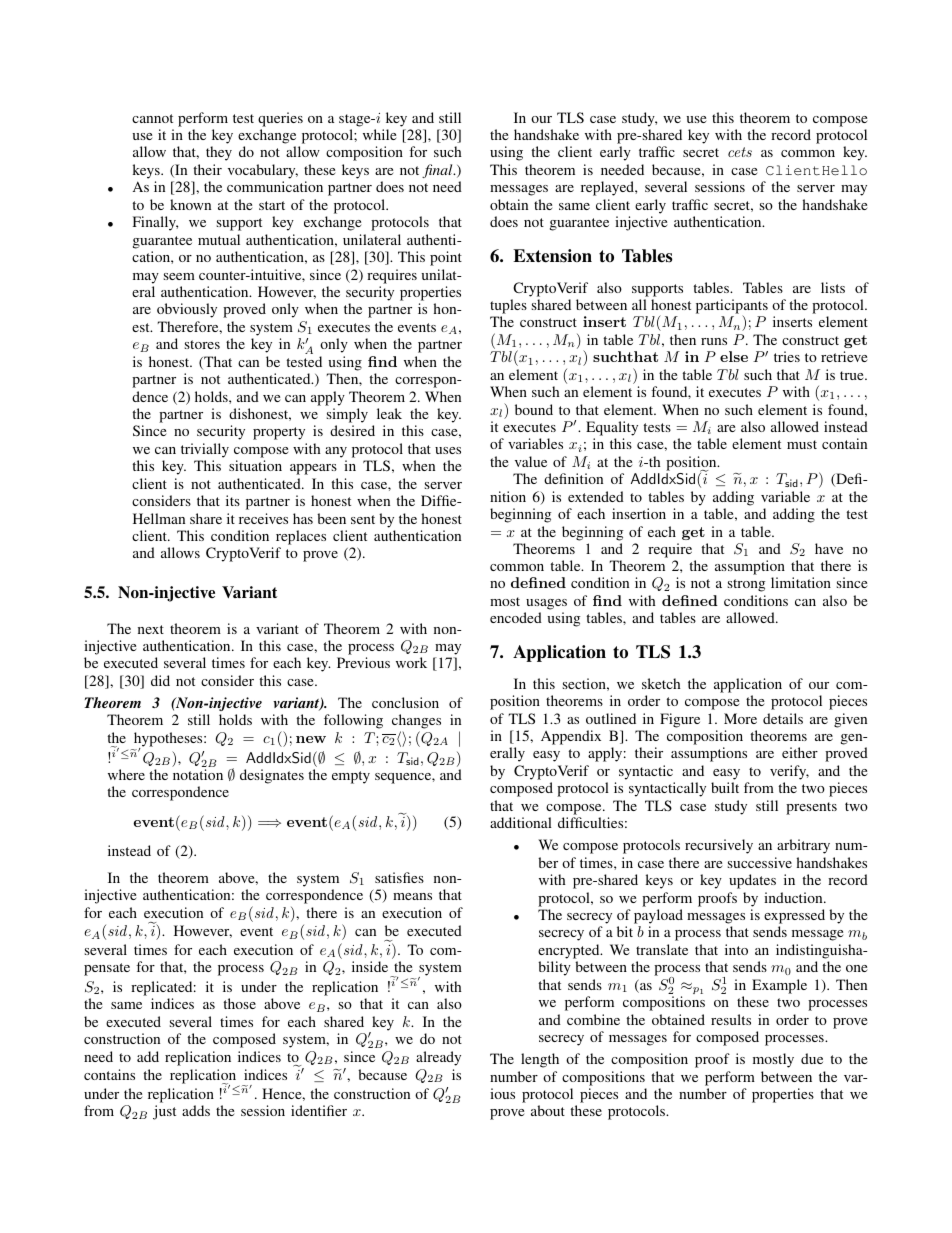 This screenshot has height=1233, width=952. What do you see at coordinates (196, 1110) in the screenshot?
I see `adds` at bounding box center [196, 1110].
